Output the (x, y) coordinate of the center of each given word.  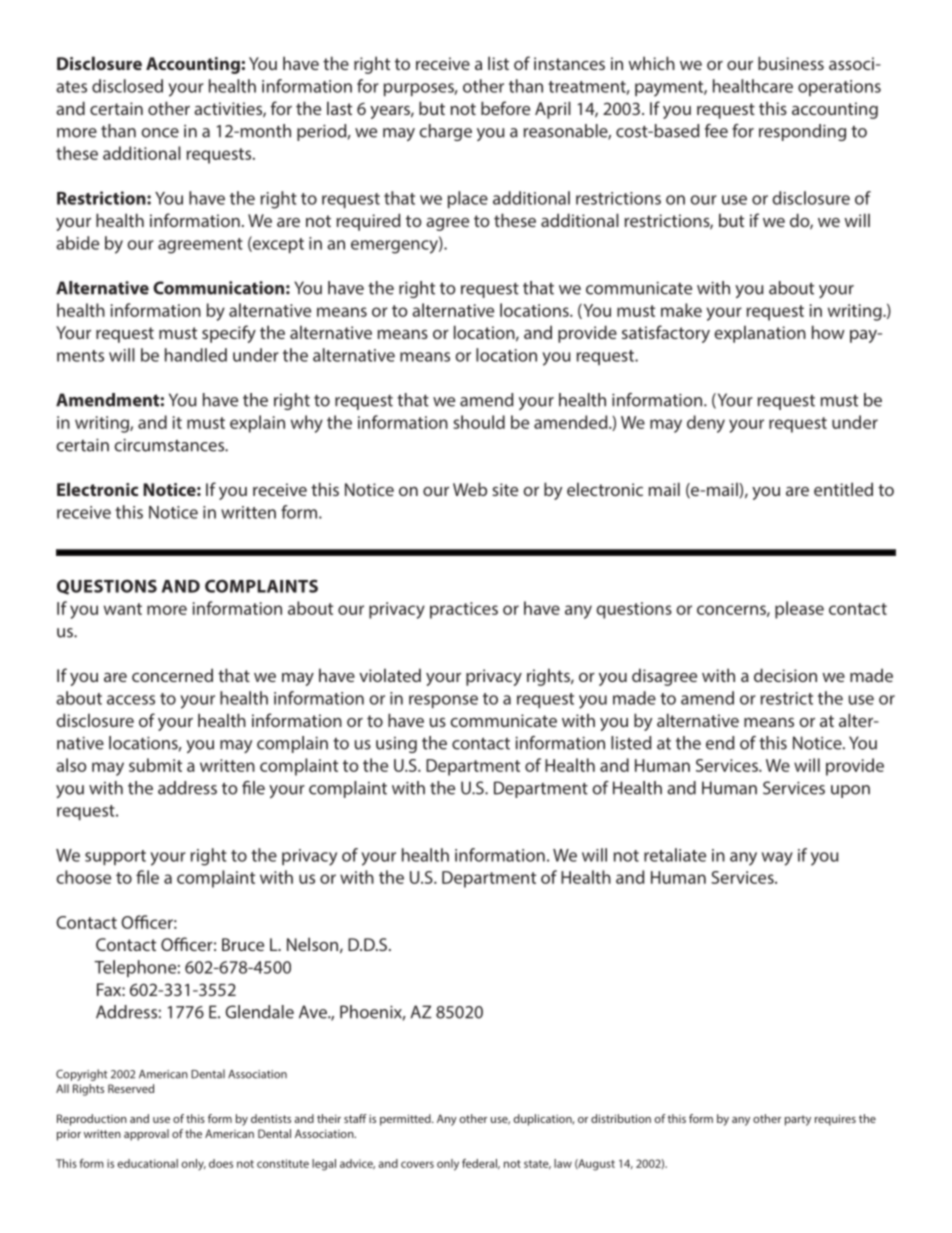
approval (146, 1135)
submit (155, 765)
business (791, 63)
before (505, 108)
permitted (406, 1120)
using (396, 745)
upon (850, 791)
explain (257, 424)
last (339, 108)
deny (706, 424)
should (479, 422)
